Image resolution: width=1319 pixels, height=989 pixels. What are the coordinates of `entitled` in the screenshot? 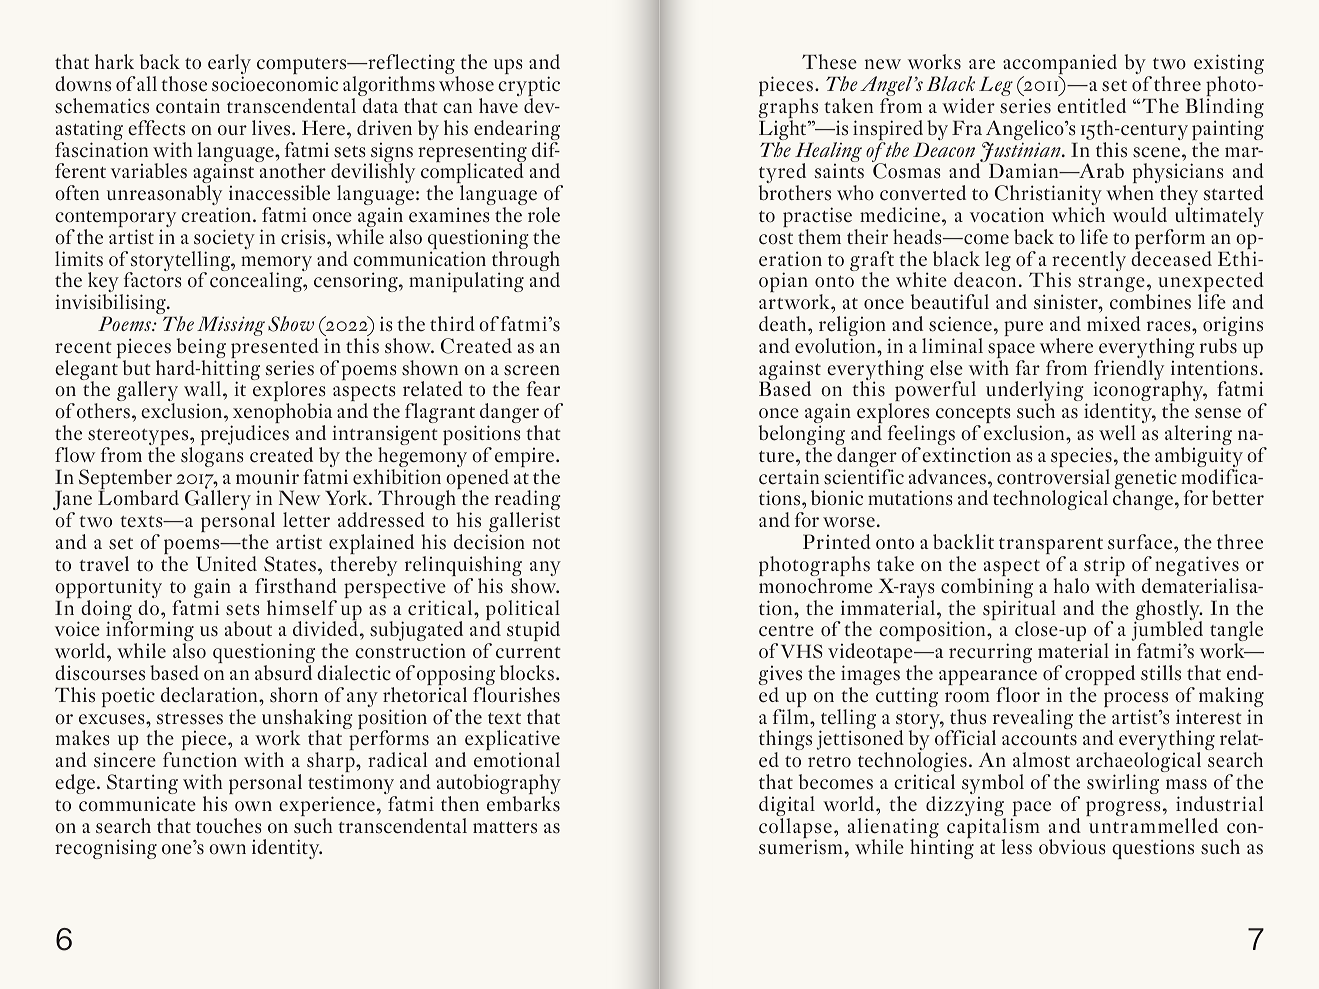 It's located at (1091, 106).
